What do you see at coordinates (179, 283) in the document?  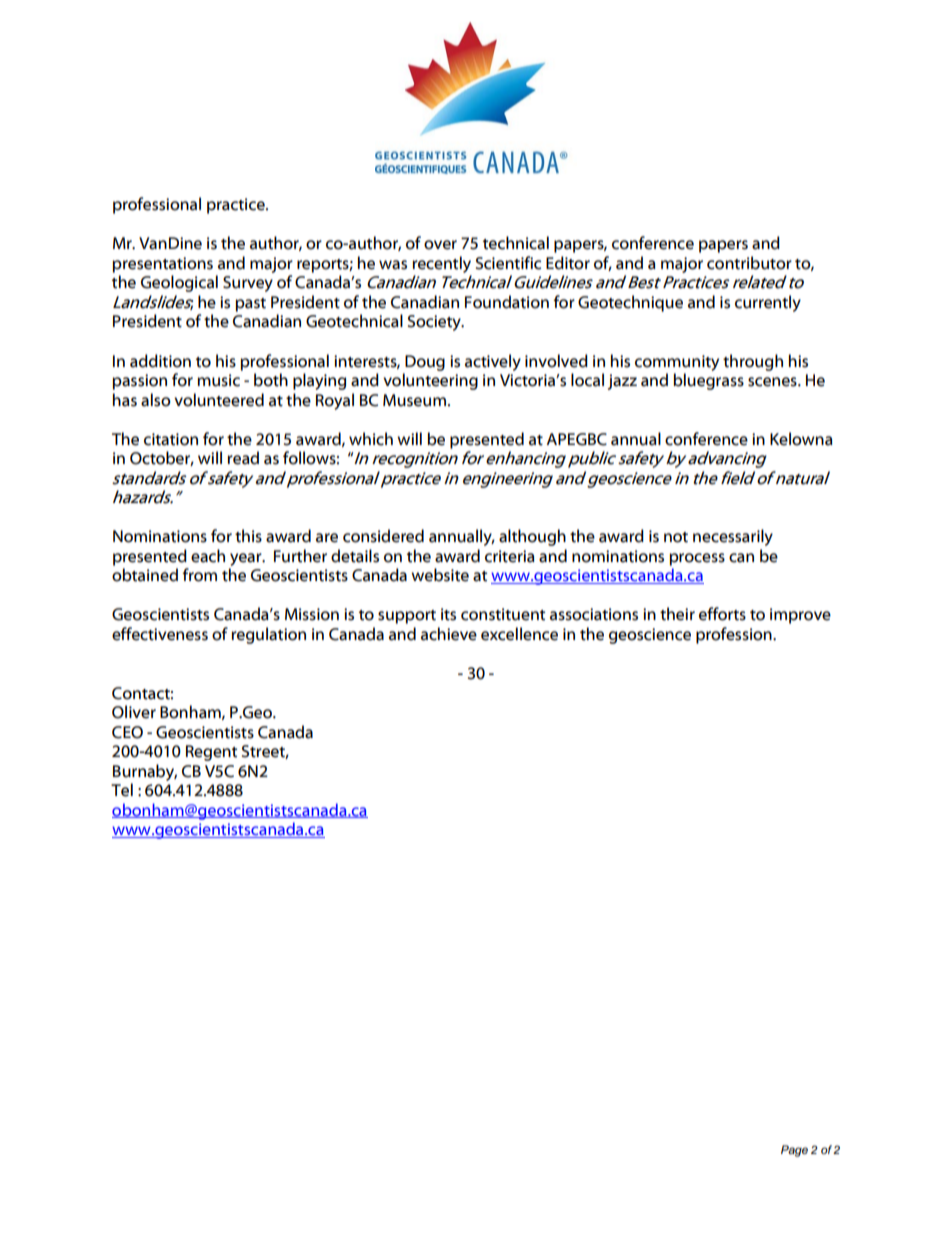 I see `Geological` at bounding box center [179, 283].
